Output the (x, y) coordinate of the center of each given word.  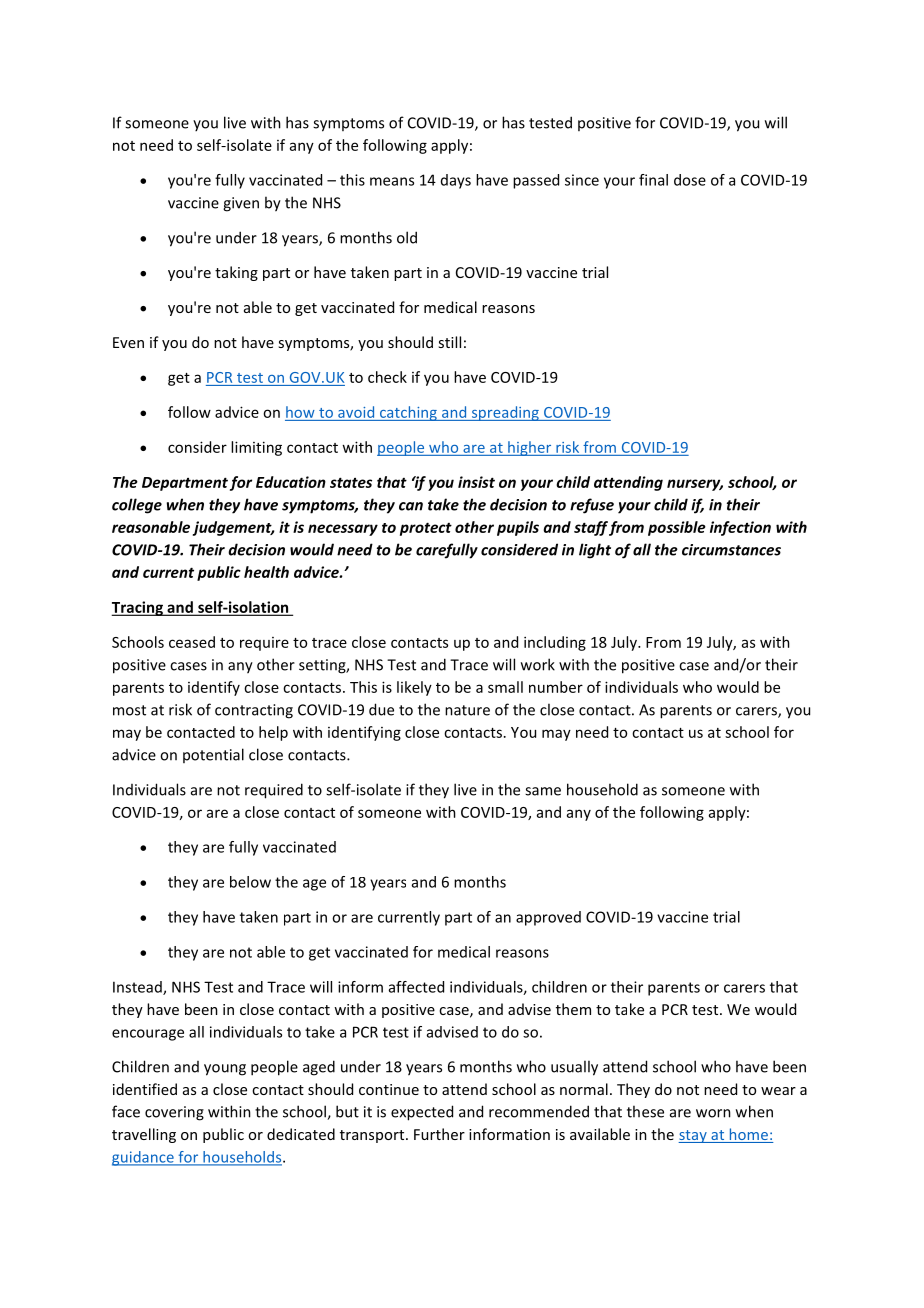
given (241, 204)
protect (426, 529)
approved (548, 918)
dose (690, 180)
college (137, 506)
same (543, 791)
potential (213, 755)
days (456, 181)
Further (439, 1134)
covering (174, 1113)
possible (677, 528)
